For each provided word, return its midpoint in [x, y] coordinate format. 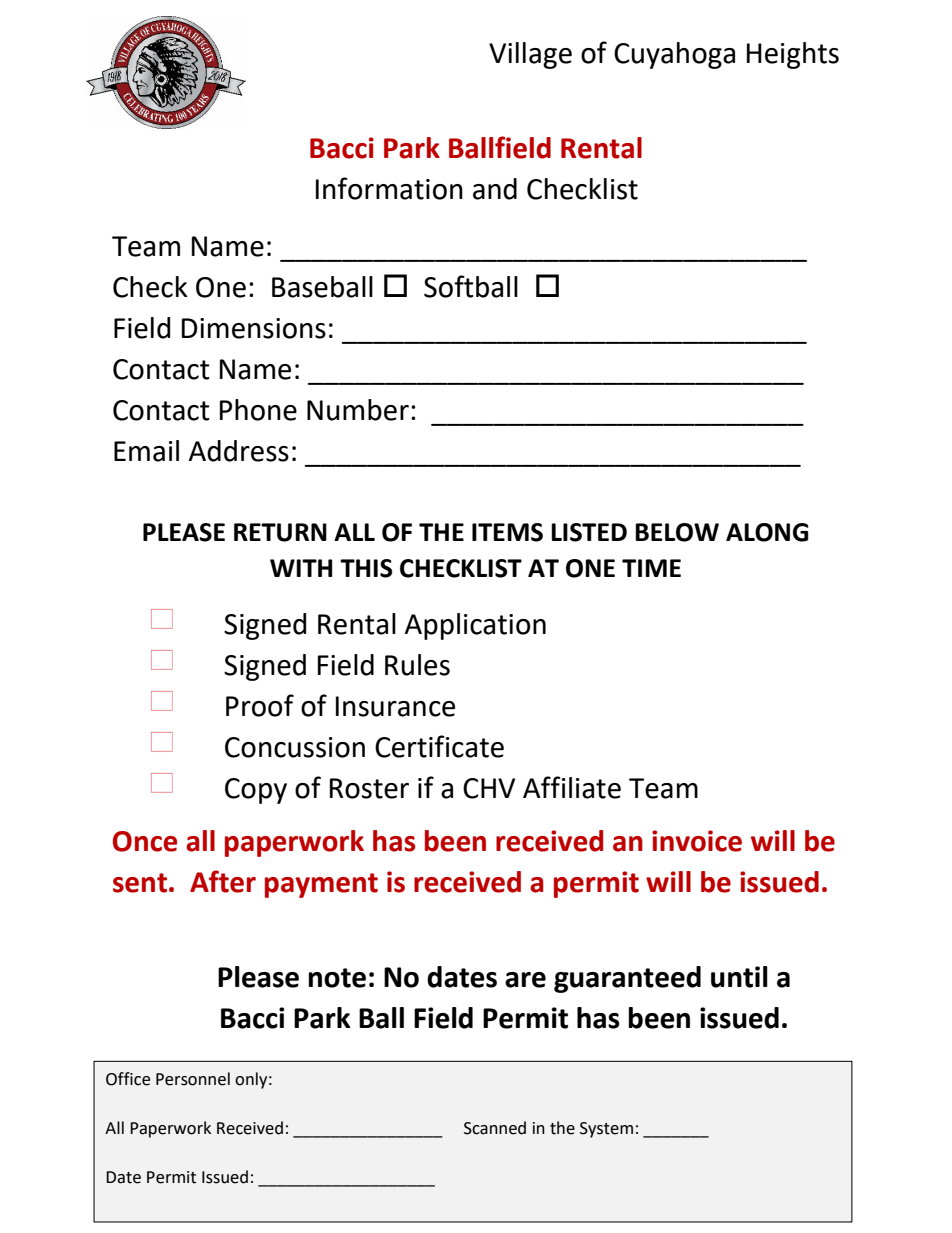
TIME [651, 568]
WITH [301, 568]
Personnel [193, 1079]
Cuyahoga [674, 55]
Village [530, 55]
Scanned [495, 1128]
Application [475, 626]
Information [389, 188]
